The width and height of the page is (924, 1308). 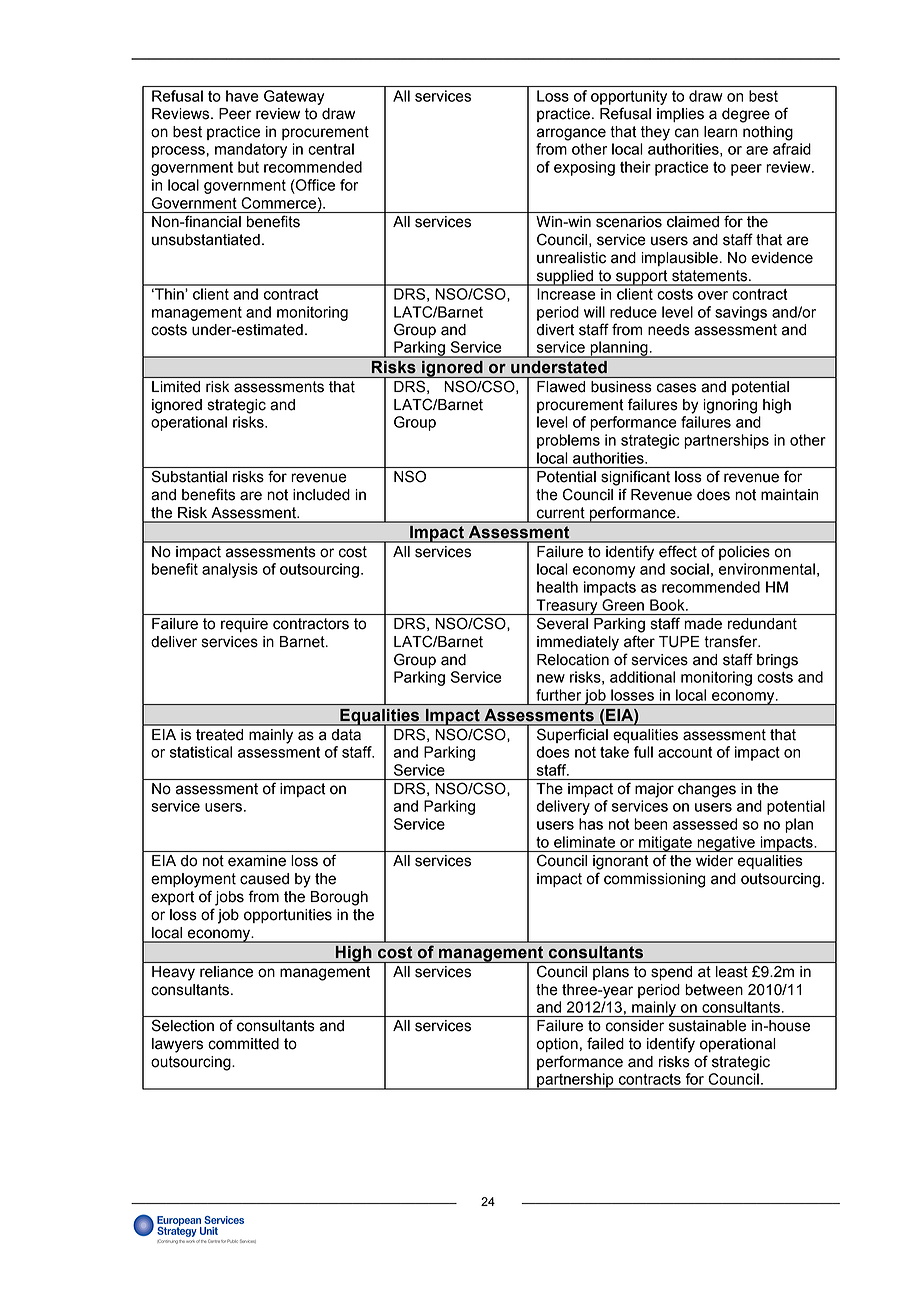 I want to click on committed, so click(x=243, y=1044).
